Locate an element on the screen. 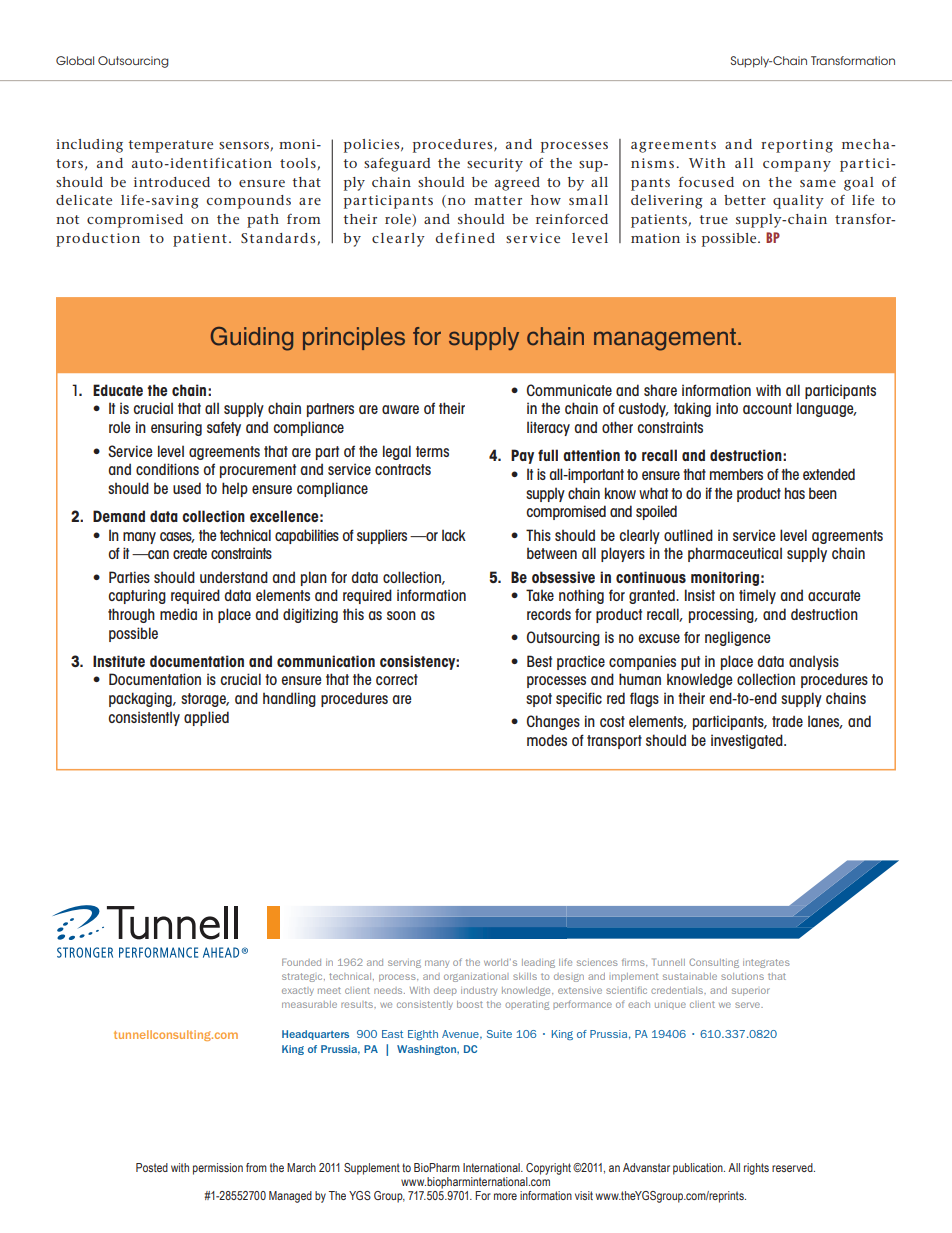  more is located at coordinates (505, 1196).
